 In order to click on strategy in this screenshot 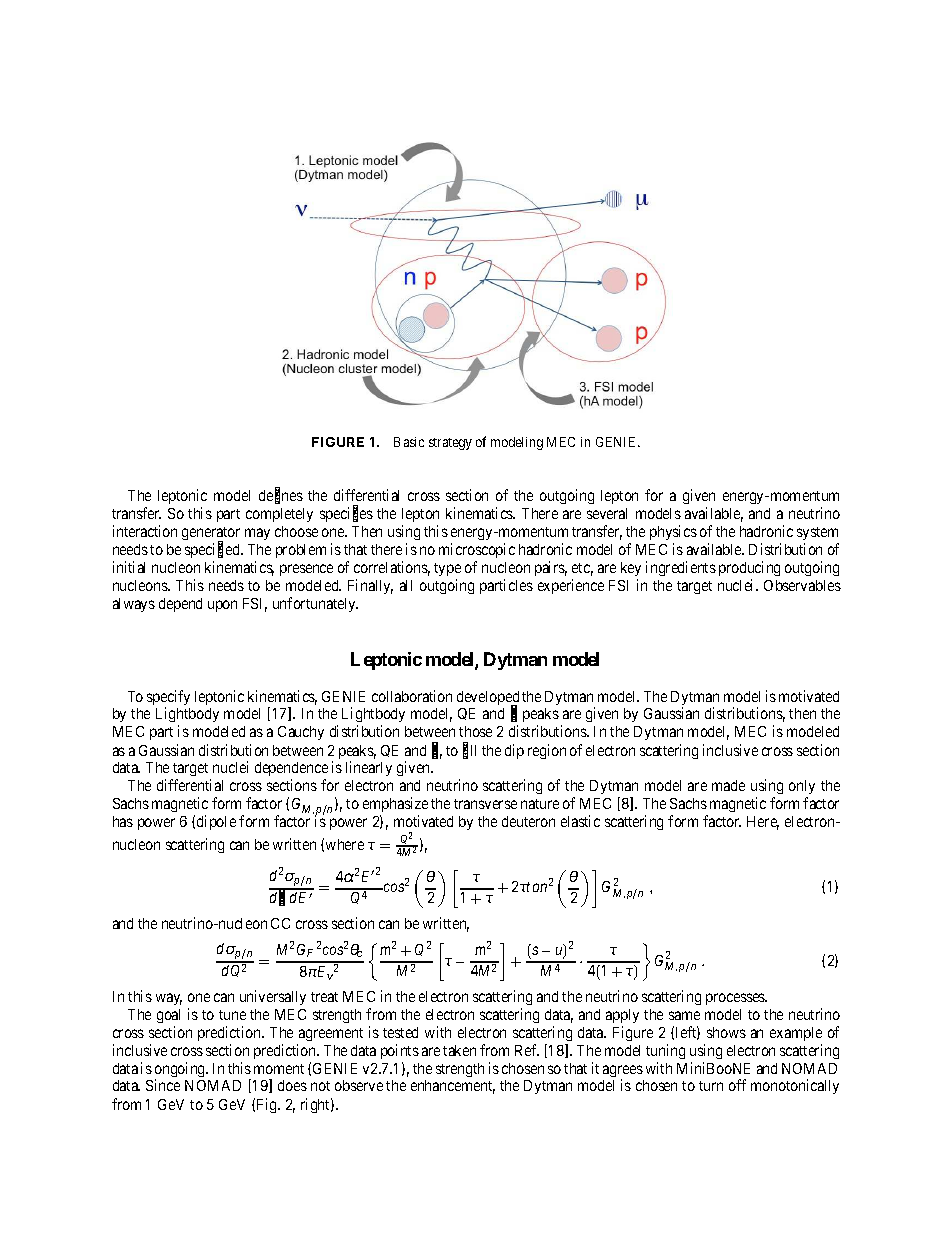, I will do `click(450, 444)`.
